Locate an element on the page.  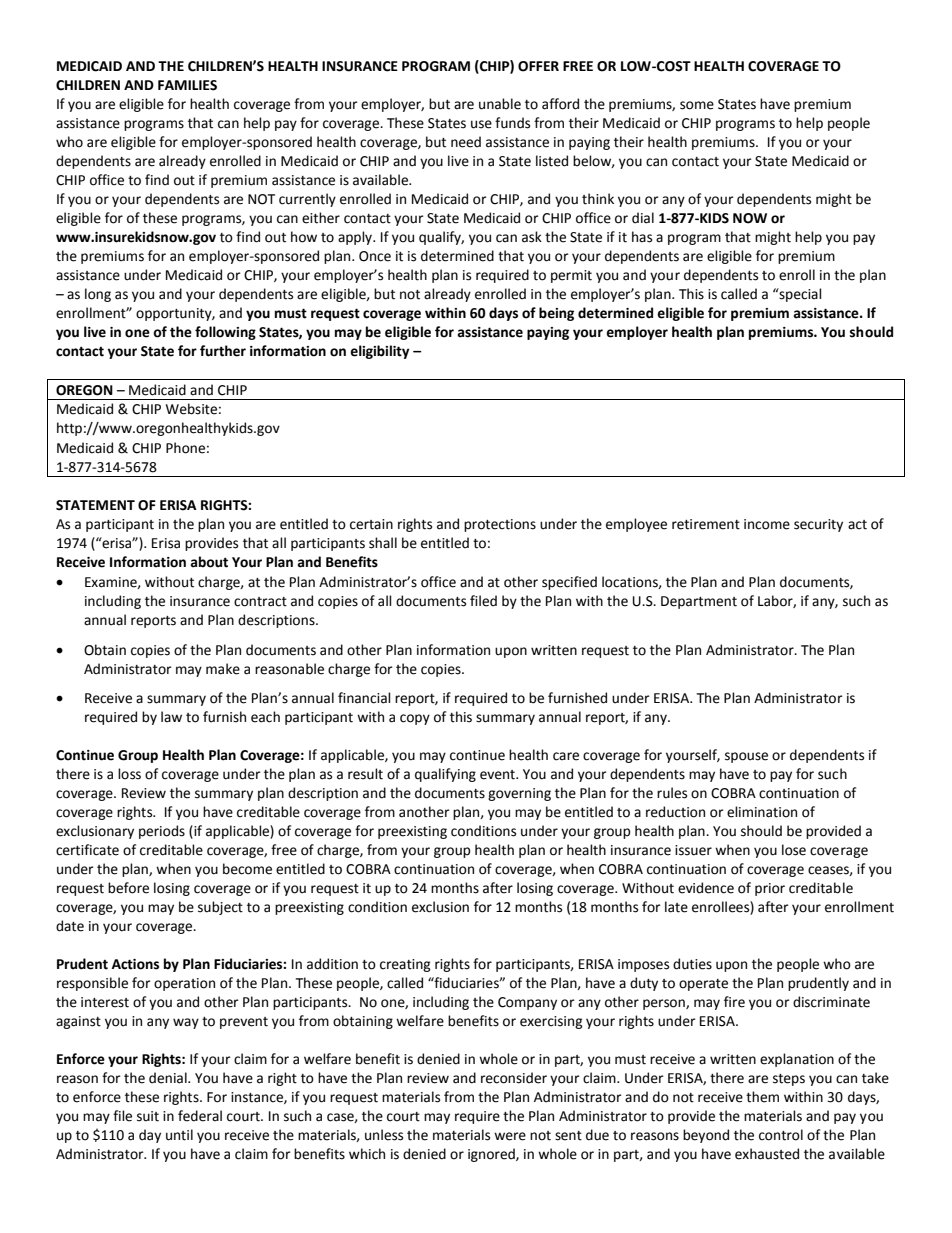
FAMILIES is located at coordinates (187, 85).
